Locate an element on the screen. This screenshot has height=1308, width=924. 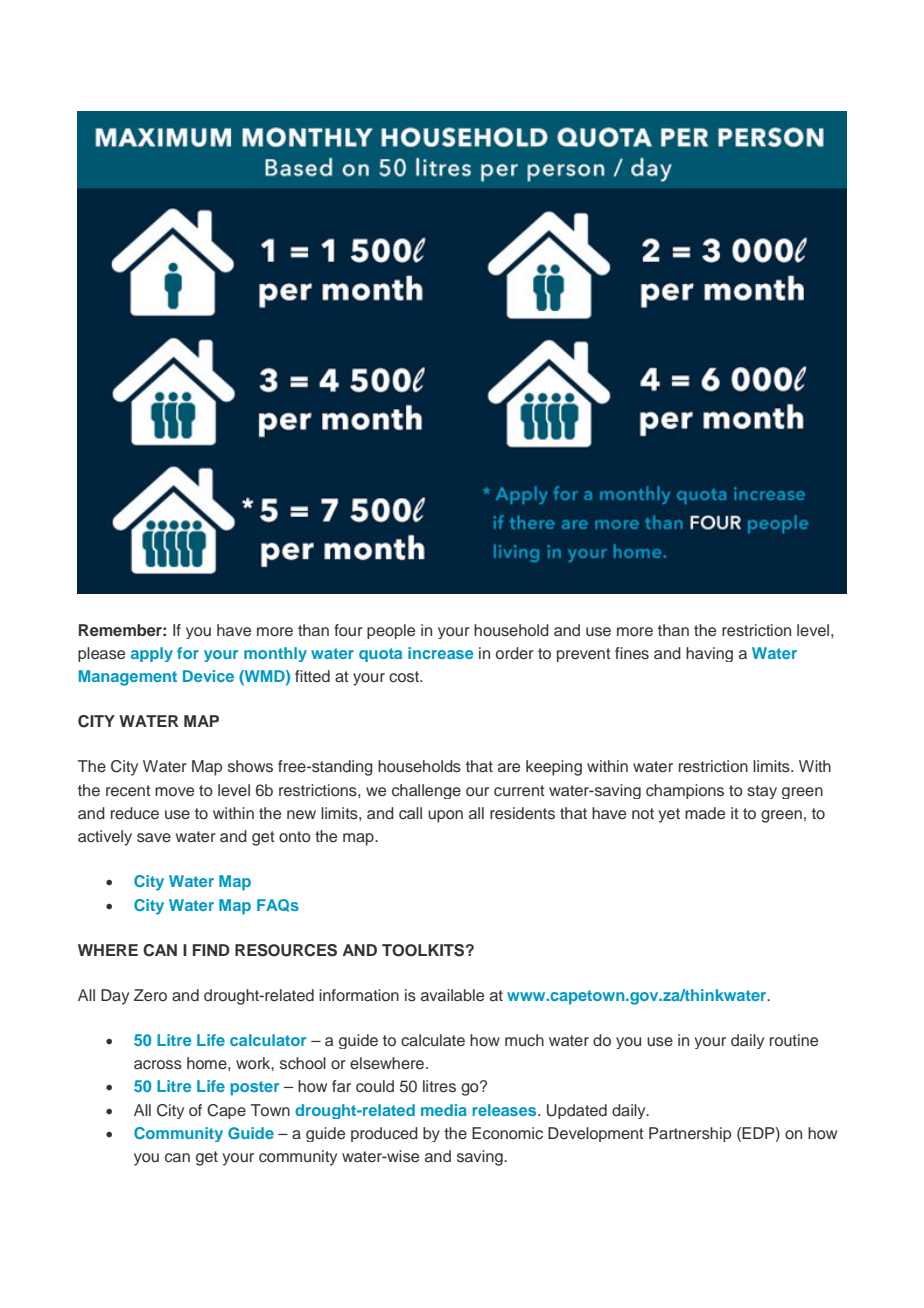
upon is located at coordinates (445, 816).
